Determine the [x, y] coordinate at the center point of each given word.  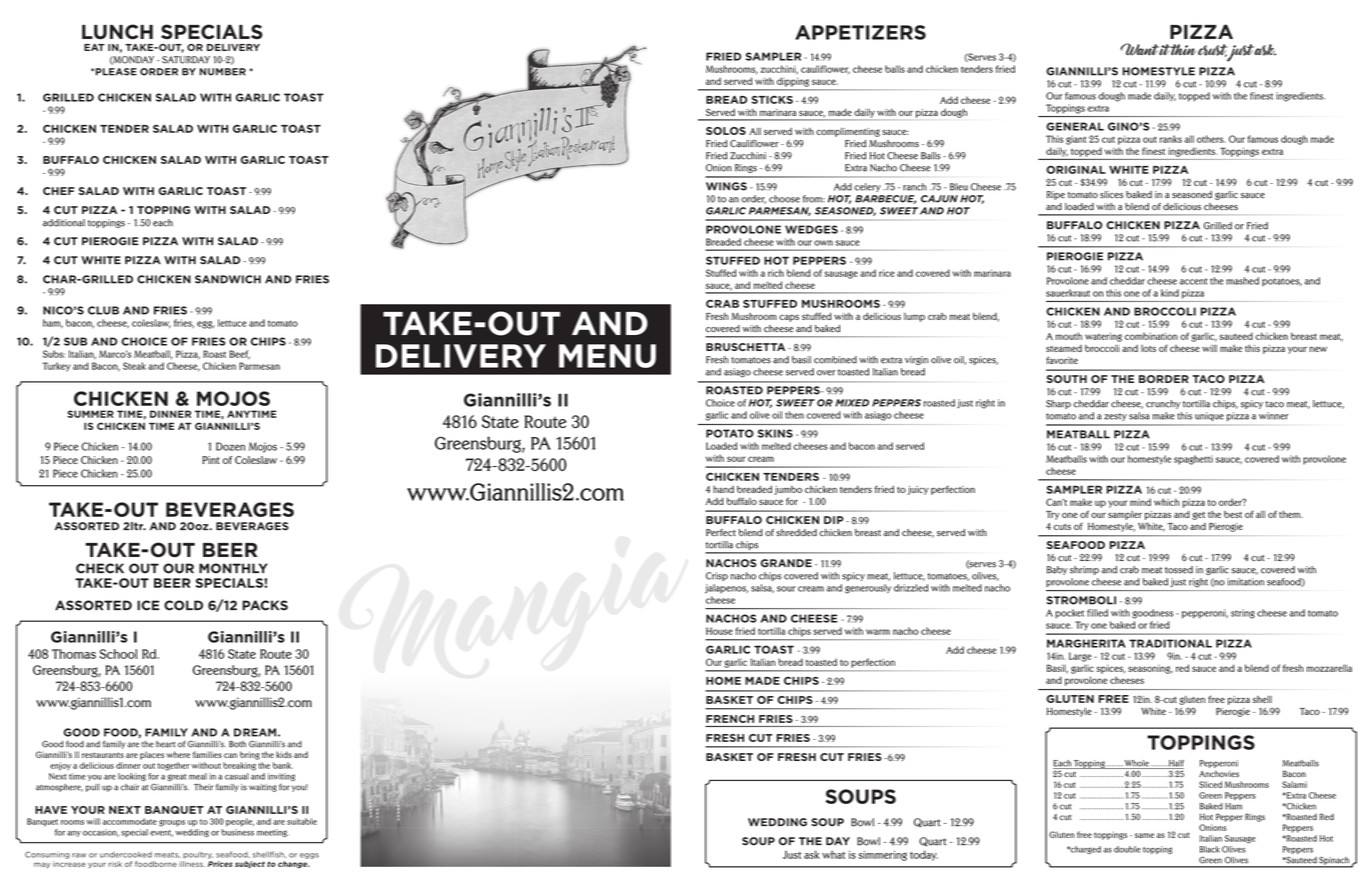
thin [1183, 50]
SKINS [775, 433]
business [238, 832]
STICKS [772, 99]
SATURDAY [186, 60]
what [833, 854]
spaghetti [1193, 460]
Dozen [230, 446]
